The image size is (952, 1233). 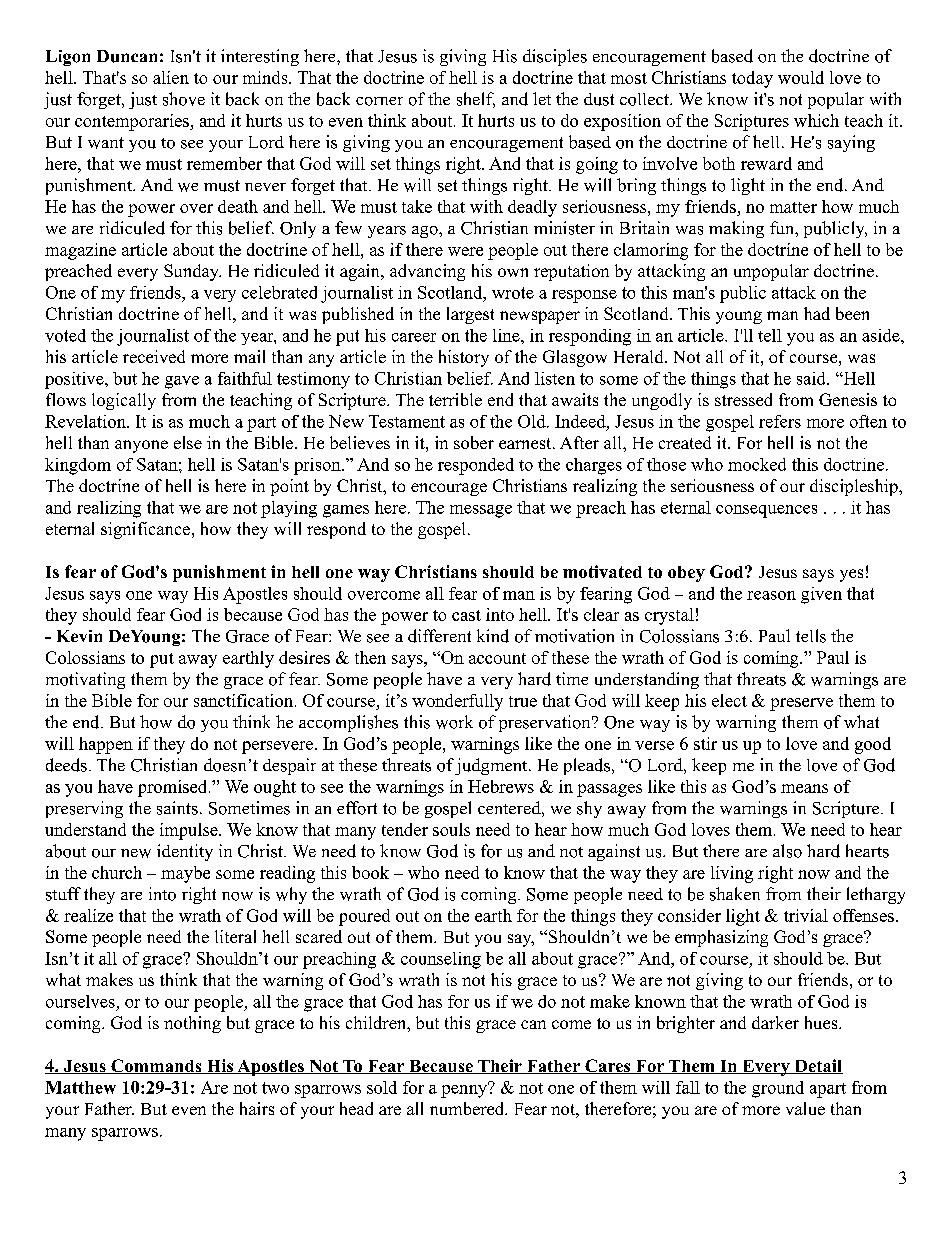 I want to click on cast, so click(x=466, y=615).
